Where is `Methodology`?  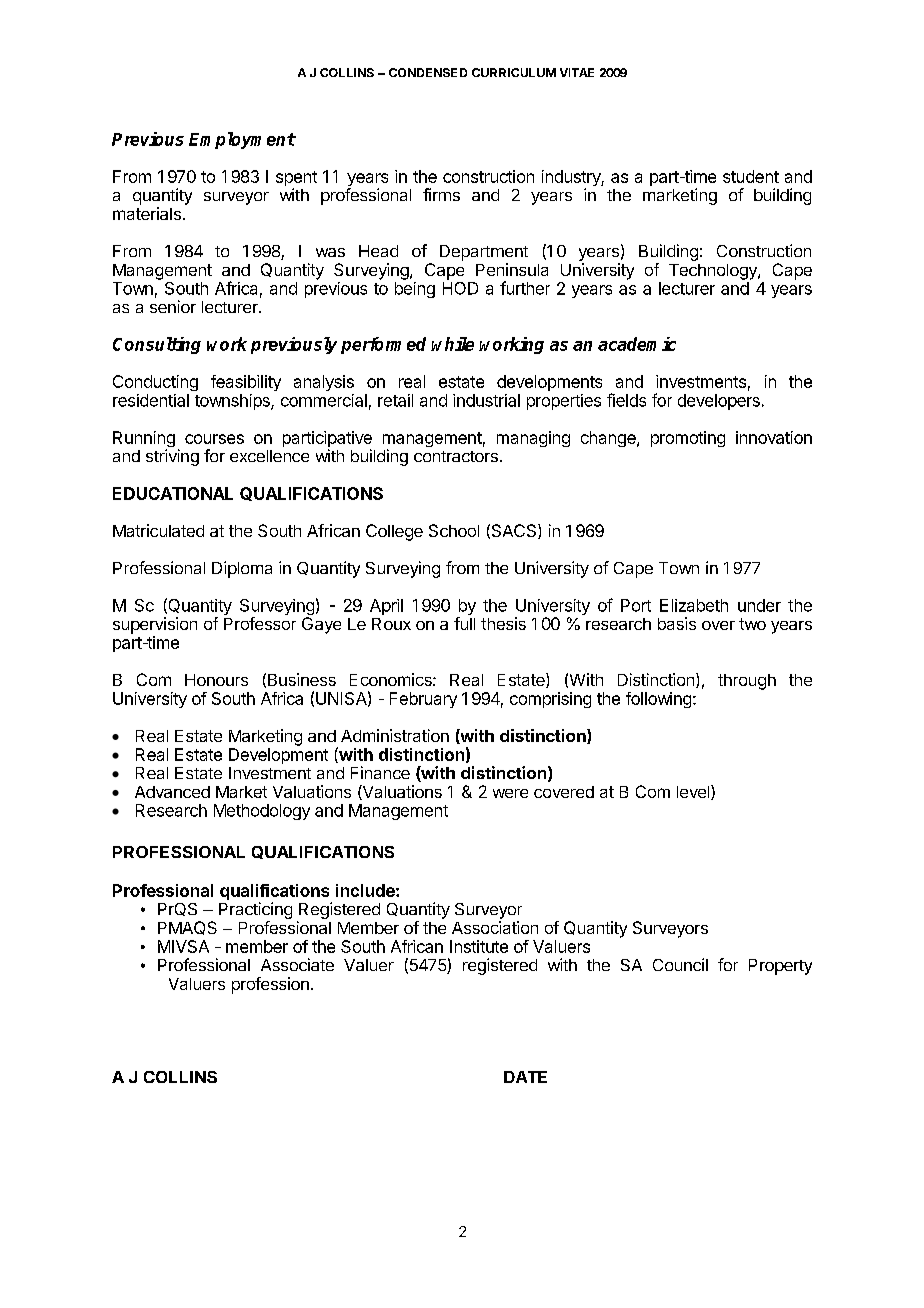 Methodology is located at coordinates (262, 812).
